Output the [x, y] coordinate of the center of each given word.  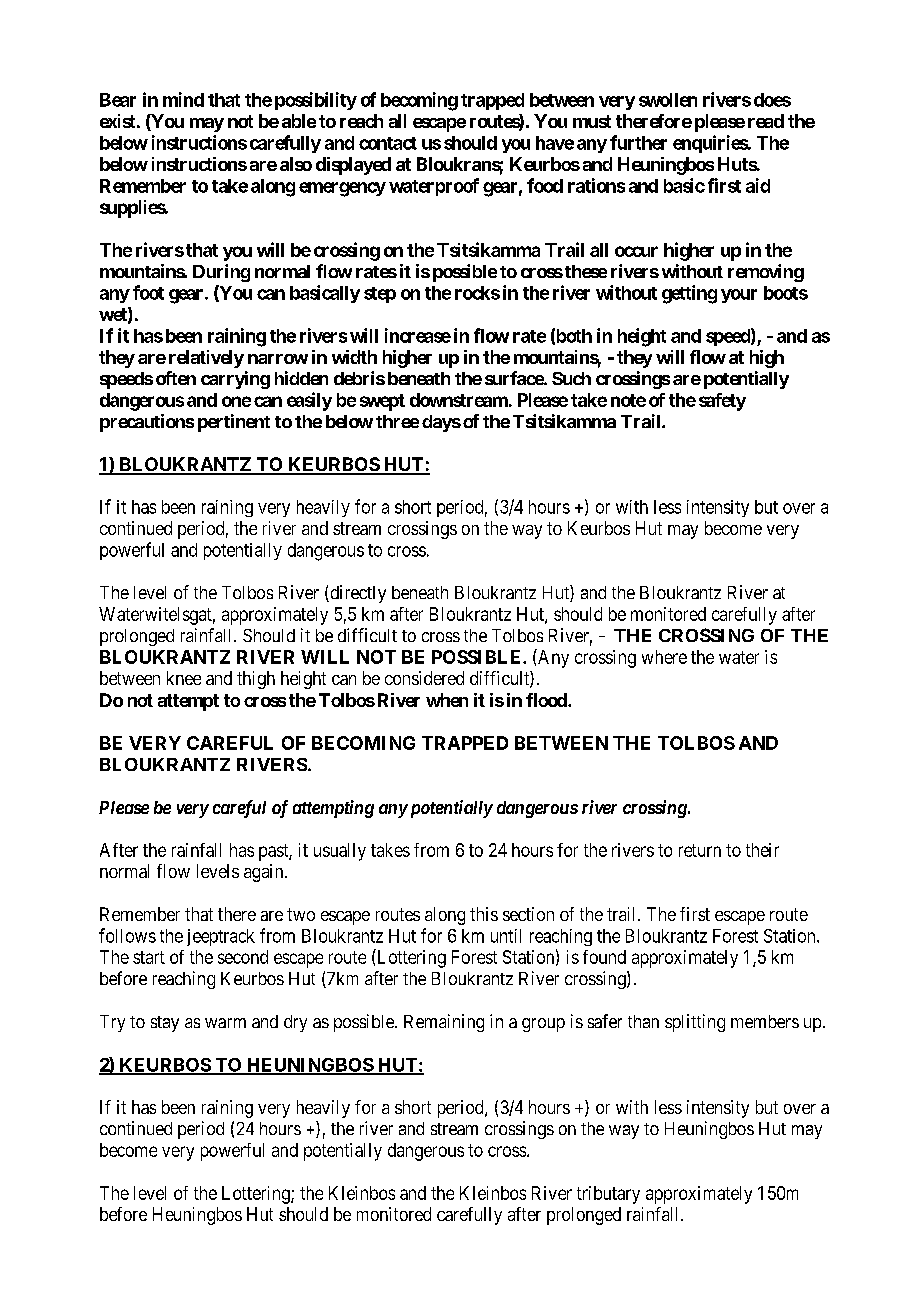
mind [183, 99]
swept [382, 402]
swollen [668, 100]
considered [424, 678]
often [176, 378]
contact [388, 143]
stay [165, 1024]
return [700, 850]
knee [184, 678]
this [484, 914]
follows [127, 935]
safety [722, 402]
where [664, 657]
